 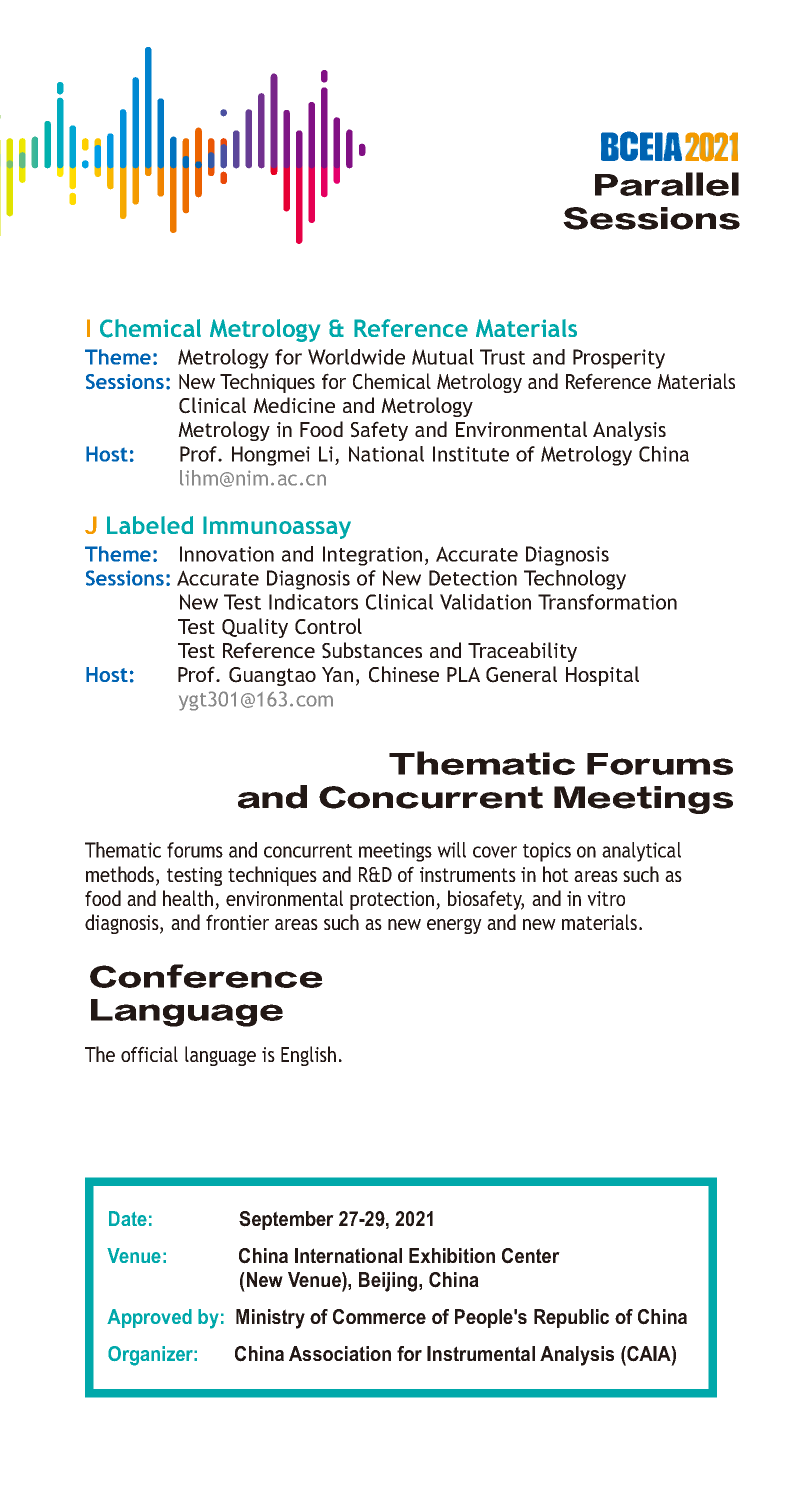 I want to click on Commerce, so click(x=379, y=1317).
